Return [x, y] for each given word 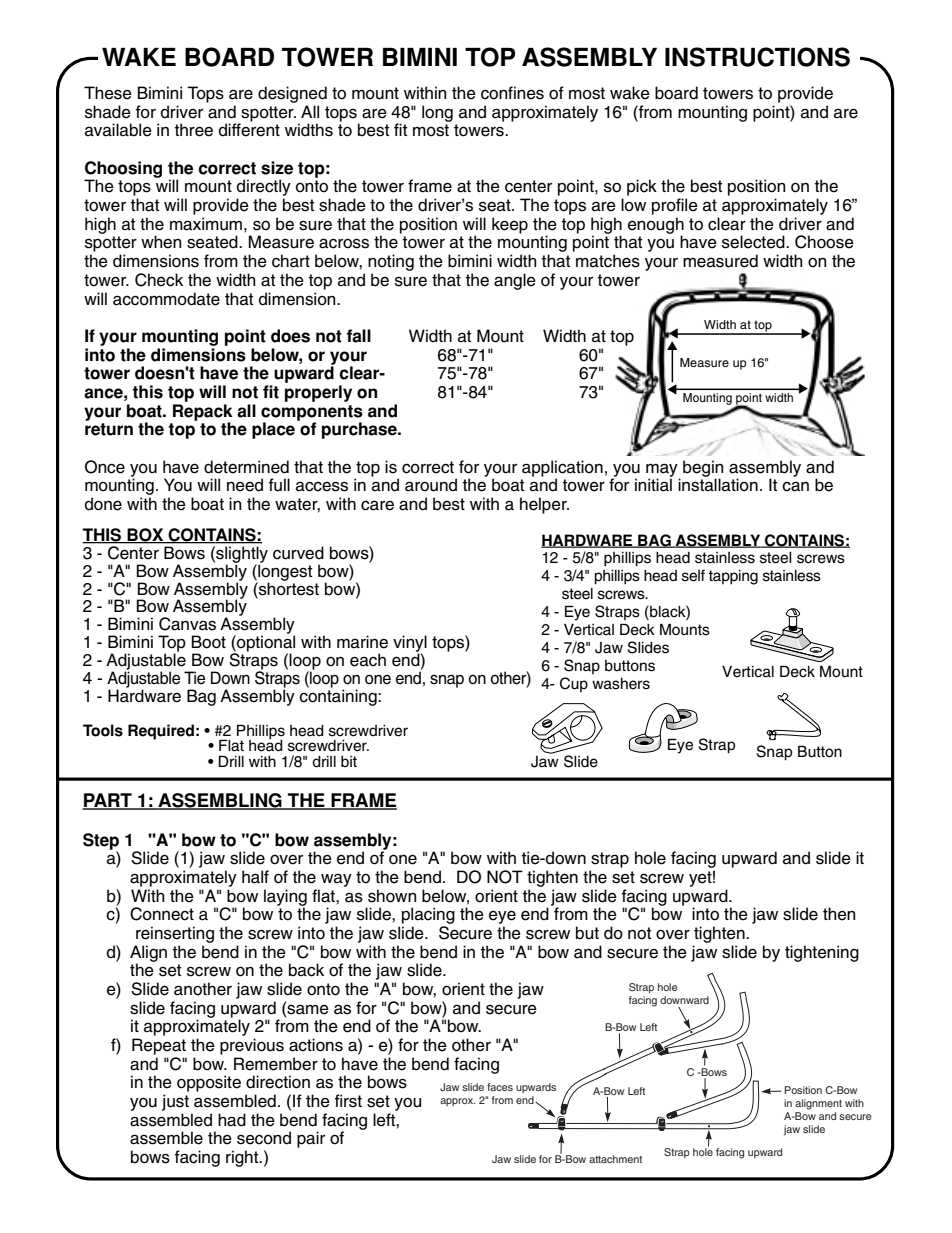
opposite [209, 1083]
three [193, 130]
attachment [615, 1159]
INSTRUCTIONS [757, 57]
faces [500, 1087]
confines [512, 93]
